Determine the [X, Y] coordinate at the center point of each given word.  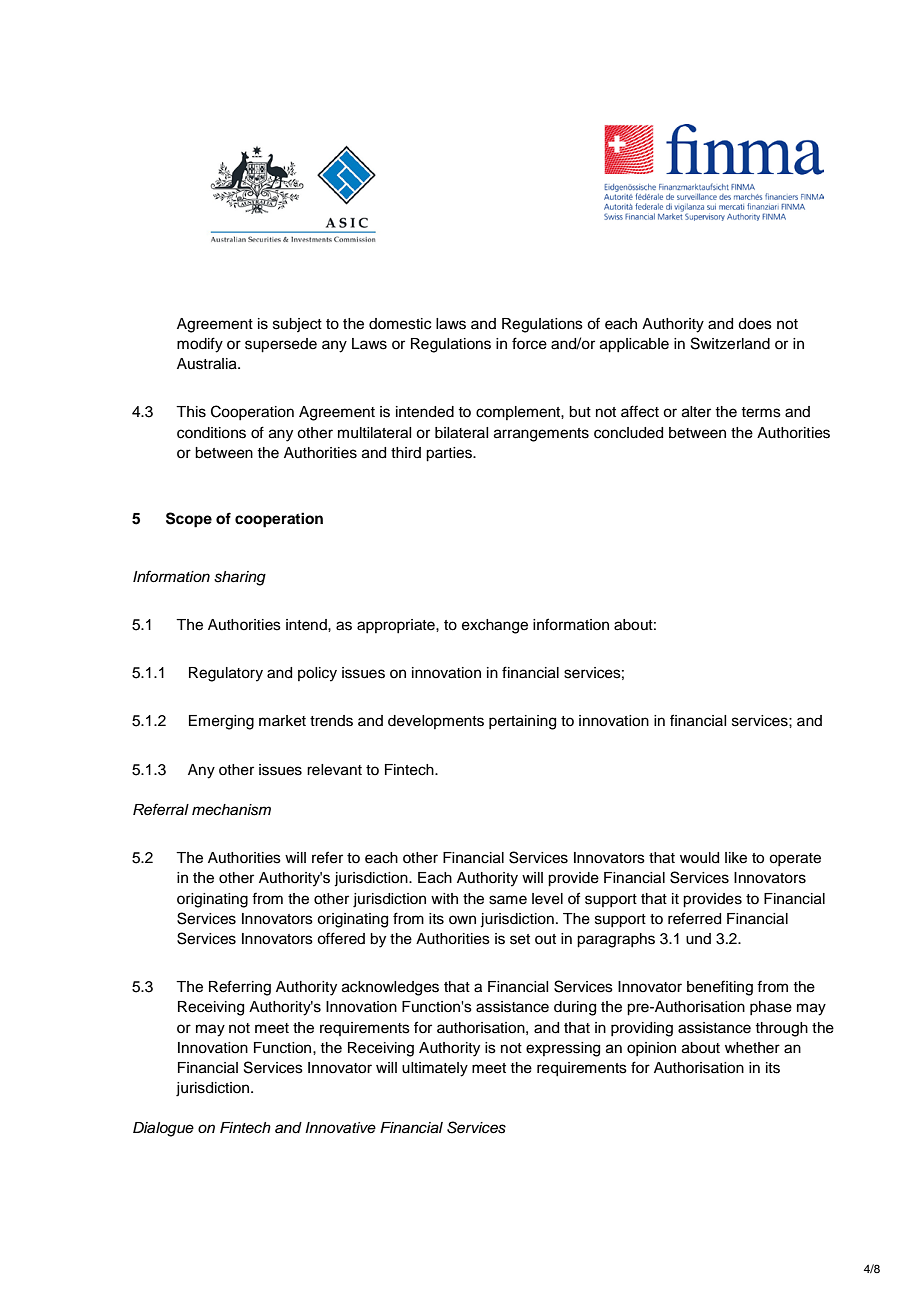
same [508, 900]
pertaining [522, 722]
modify [200, 345]
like [736, 858]
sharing [240, 578]
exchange [495, 626]
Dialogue [163, 1129]
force [529, 343]
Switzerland [730, 343]
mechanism [231, 810]
